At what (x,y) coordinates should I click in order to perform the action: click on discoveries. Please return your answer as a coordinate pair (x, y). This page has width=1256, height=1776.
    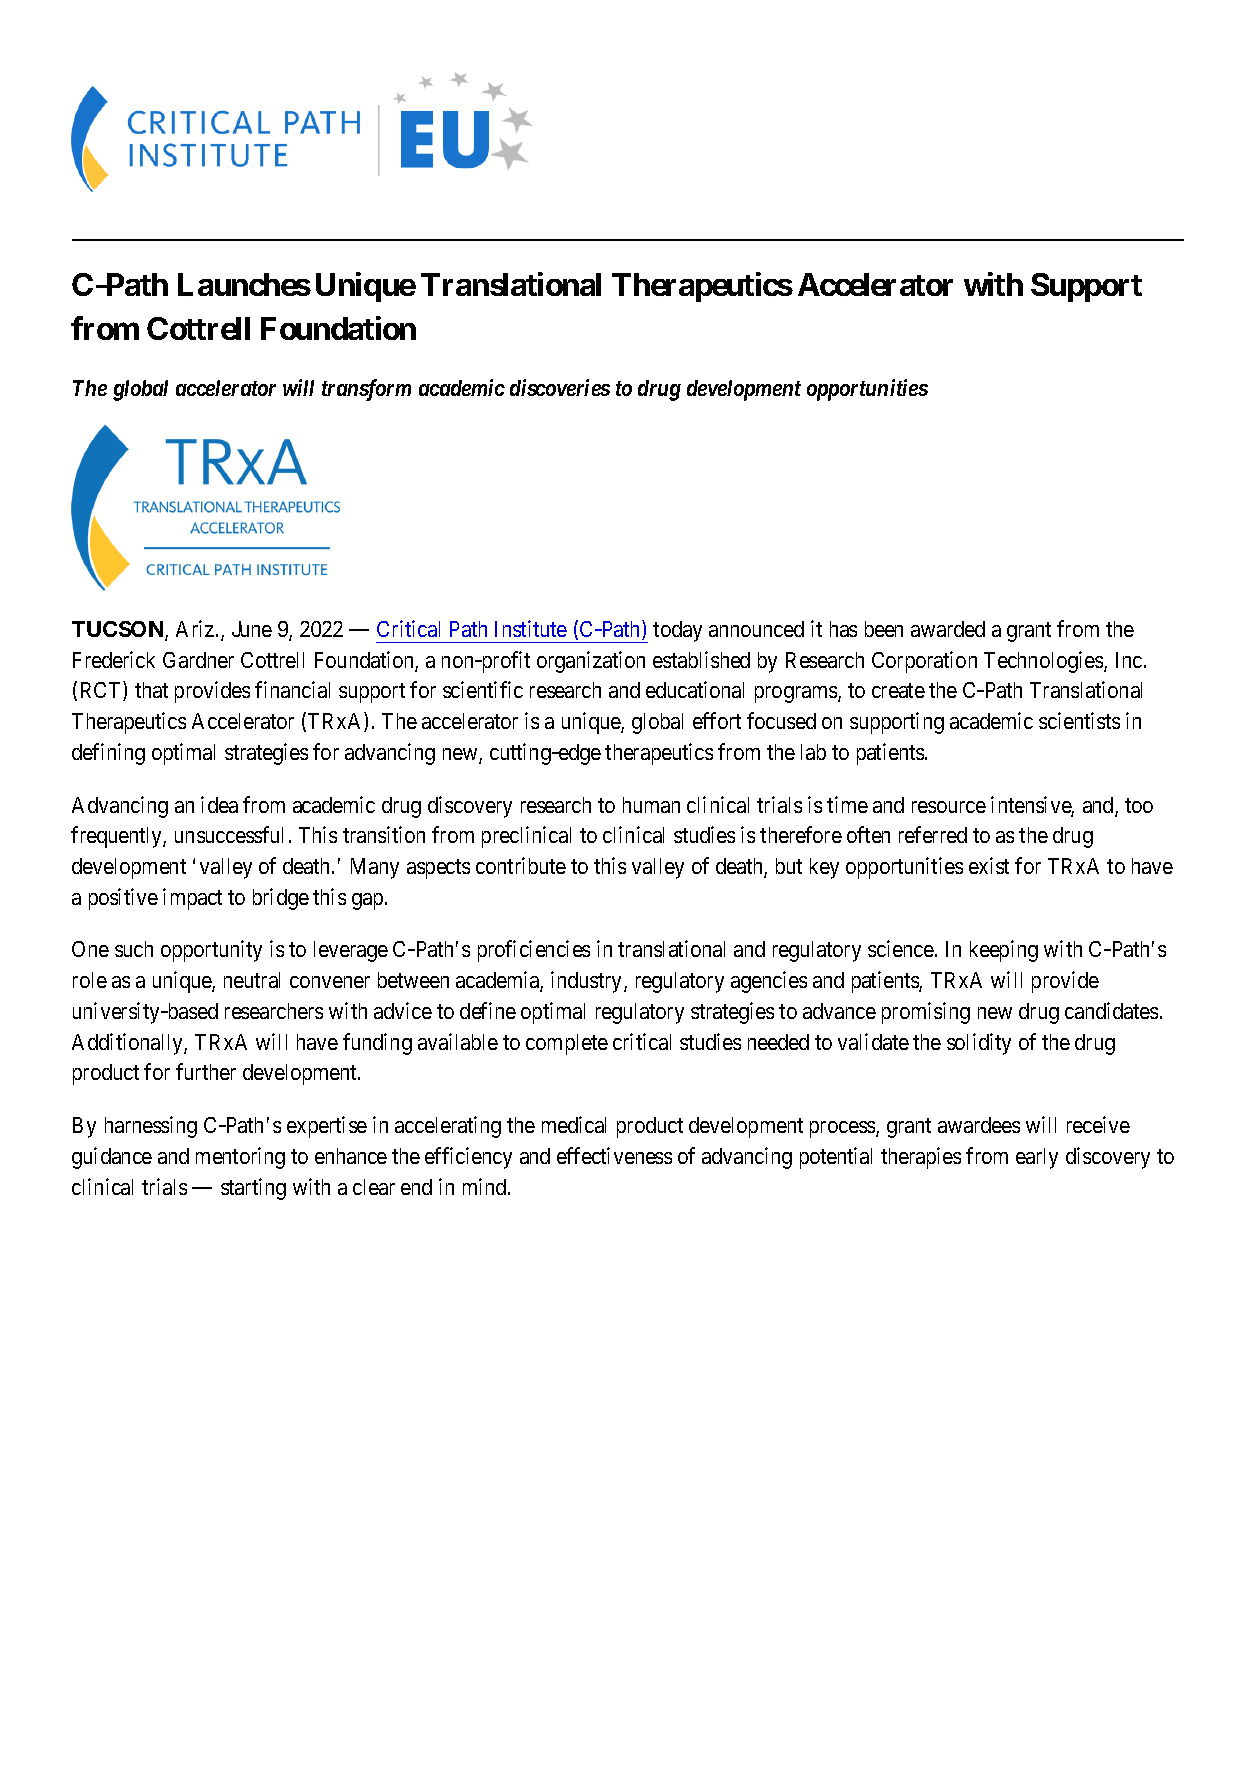
    Looking at the image, I should click on (560, 387).
